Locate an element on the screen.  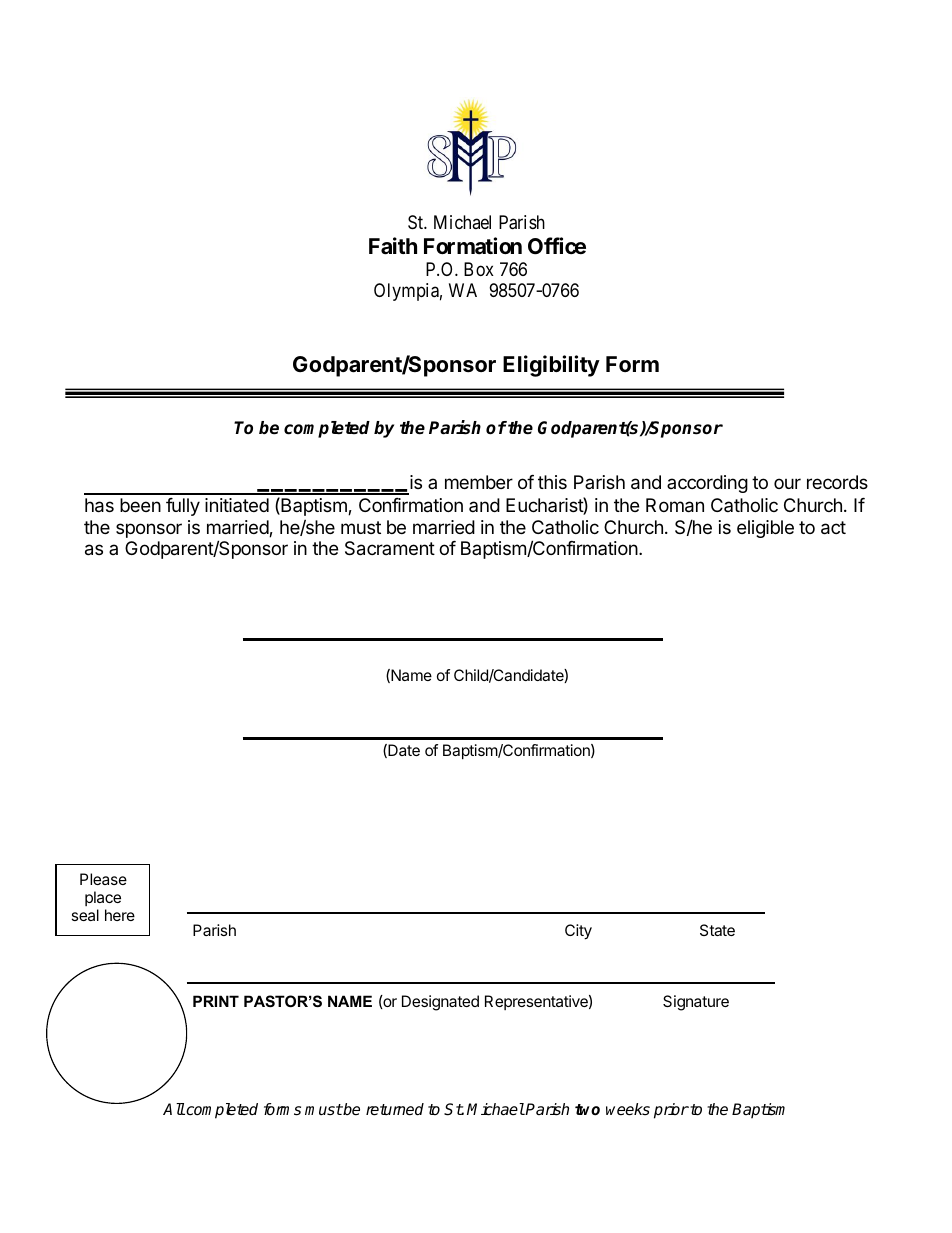
Faith is located at coordinates (393, 246).
